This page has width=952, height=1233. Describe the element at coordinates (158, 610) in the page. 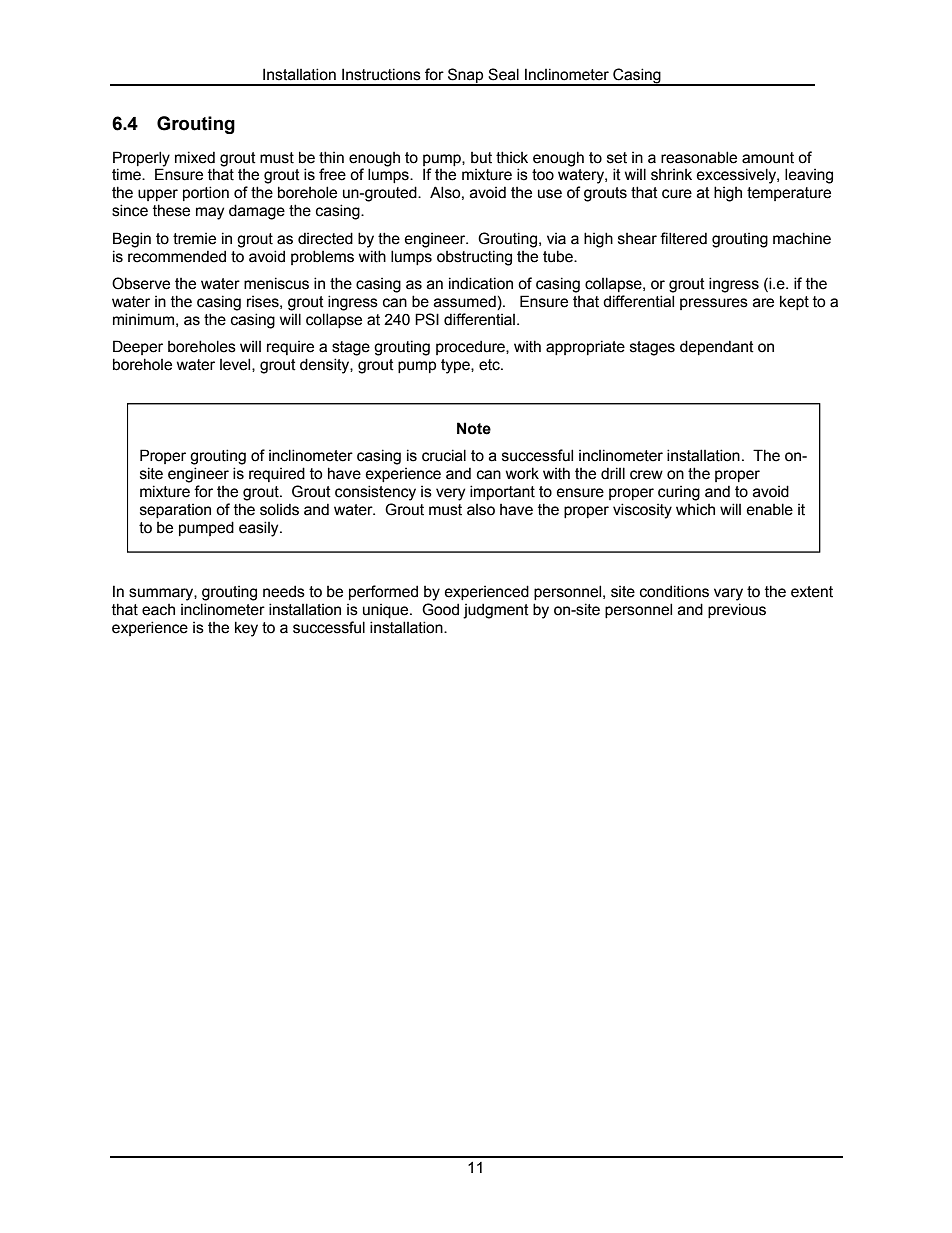

I see `each` at that location.
